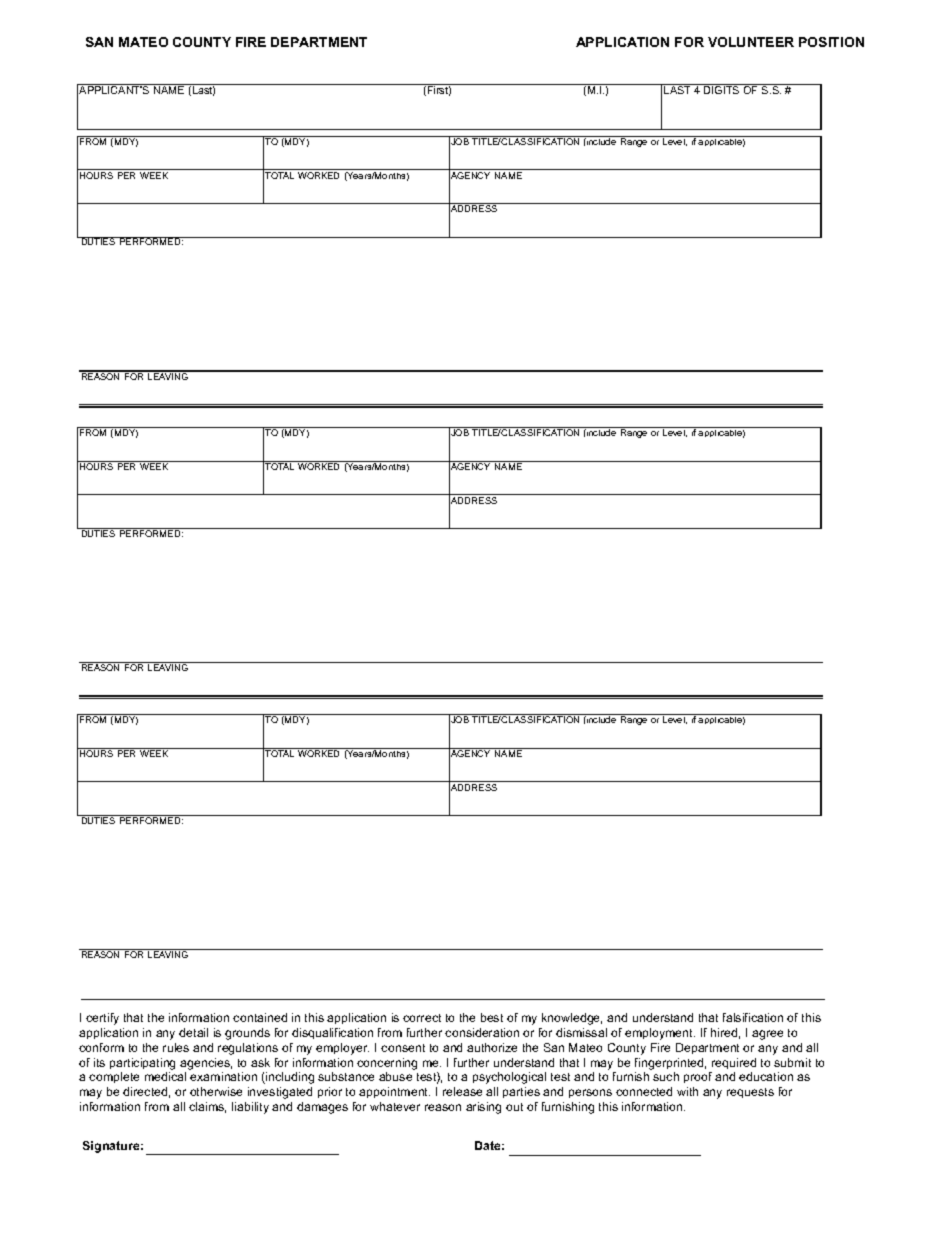 The width and height of the page is (952, 1233). What do you see at coordinates (492, 1047) in the page?
I see `authorize` at bounding box center [492, 1047].
